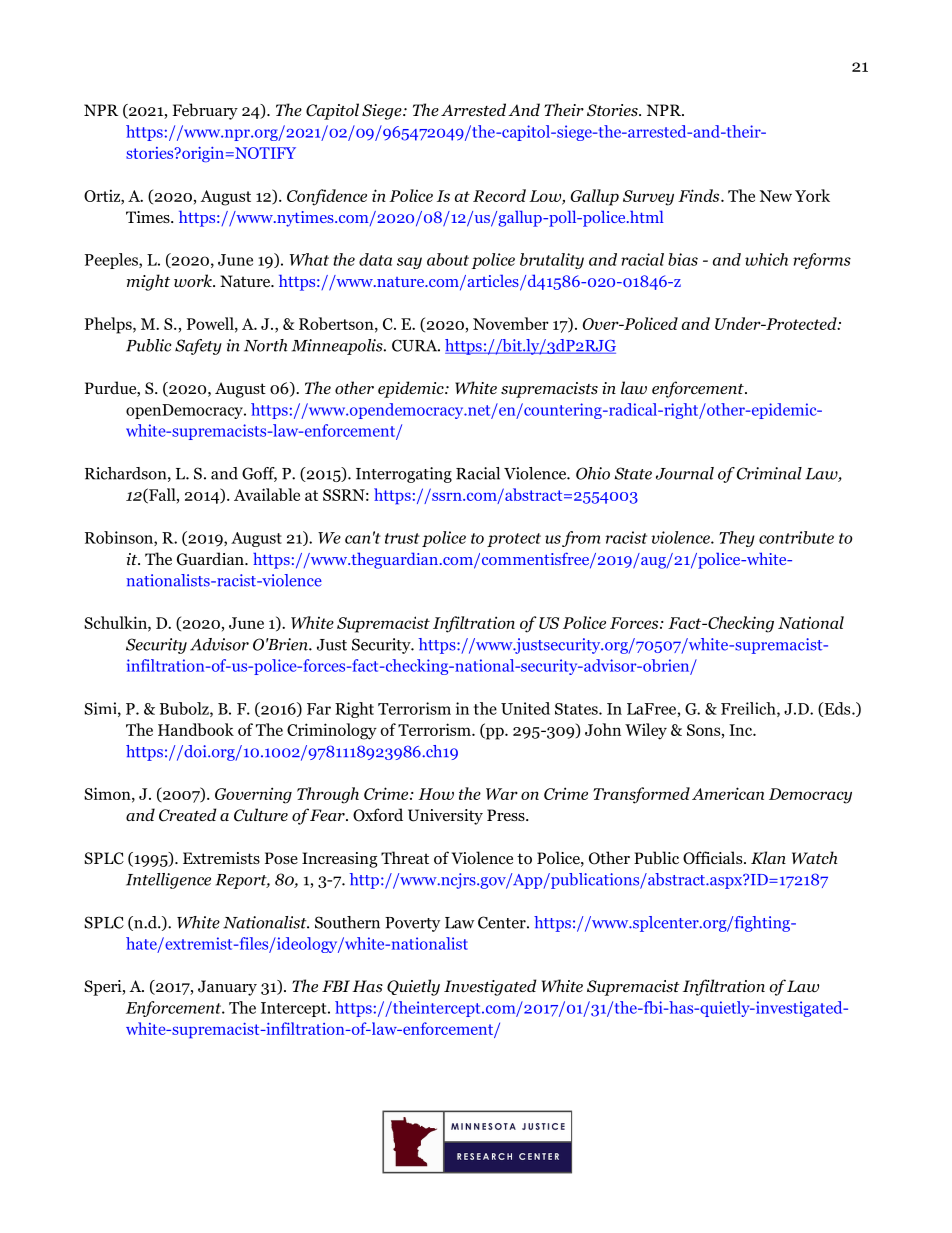 This page has height=1233, width=952. What do you see at coordinates (347, 922) in the page?
I see `Southern` at bounding box center [347, 922].
